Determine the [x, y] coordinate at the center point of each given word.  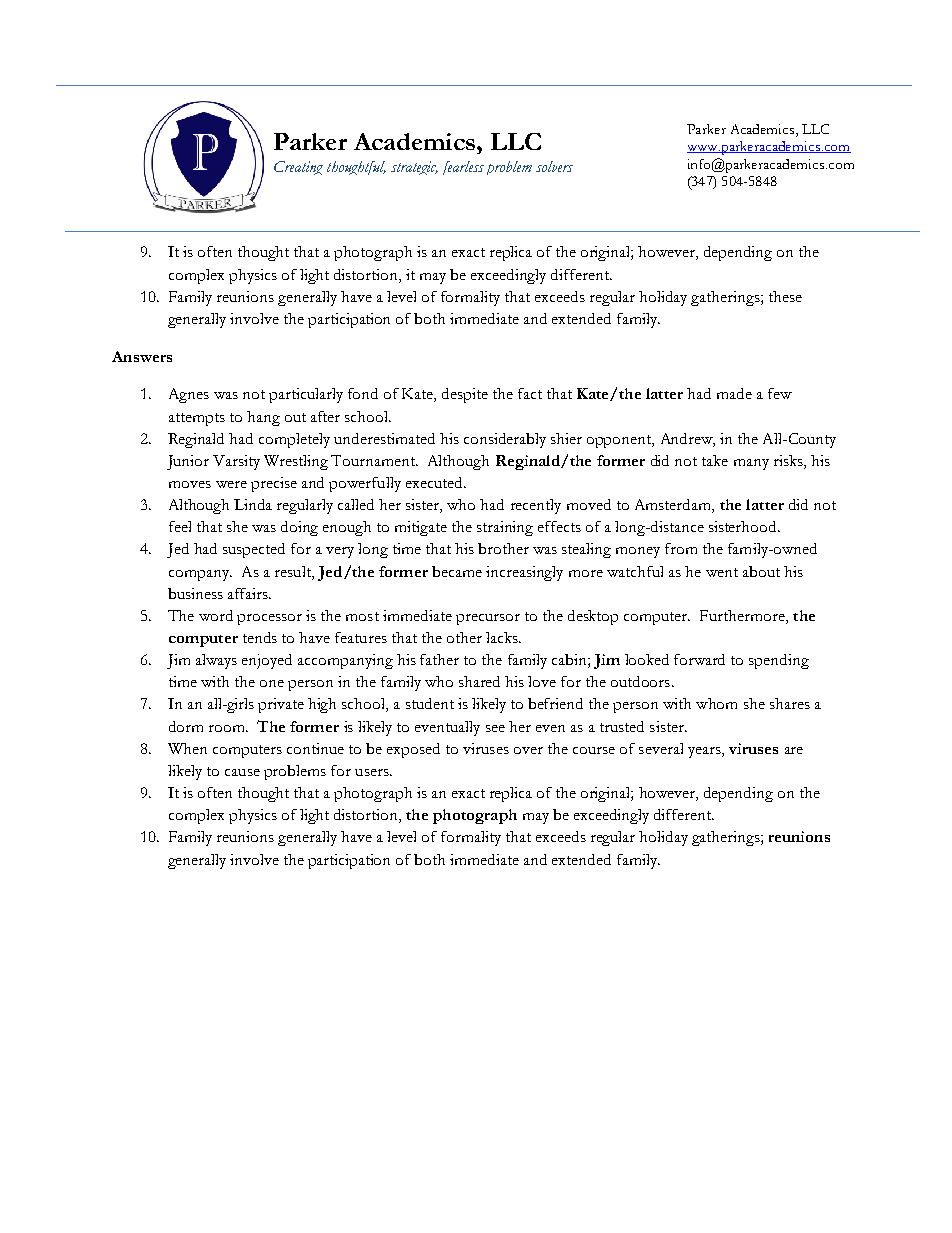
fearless [463, 168]
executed [436, 482]
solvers [554, 166]
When [187, 748]
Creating [298, 168]
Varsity [236, 462]
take [715, 460]
